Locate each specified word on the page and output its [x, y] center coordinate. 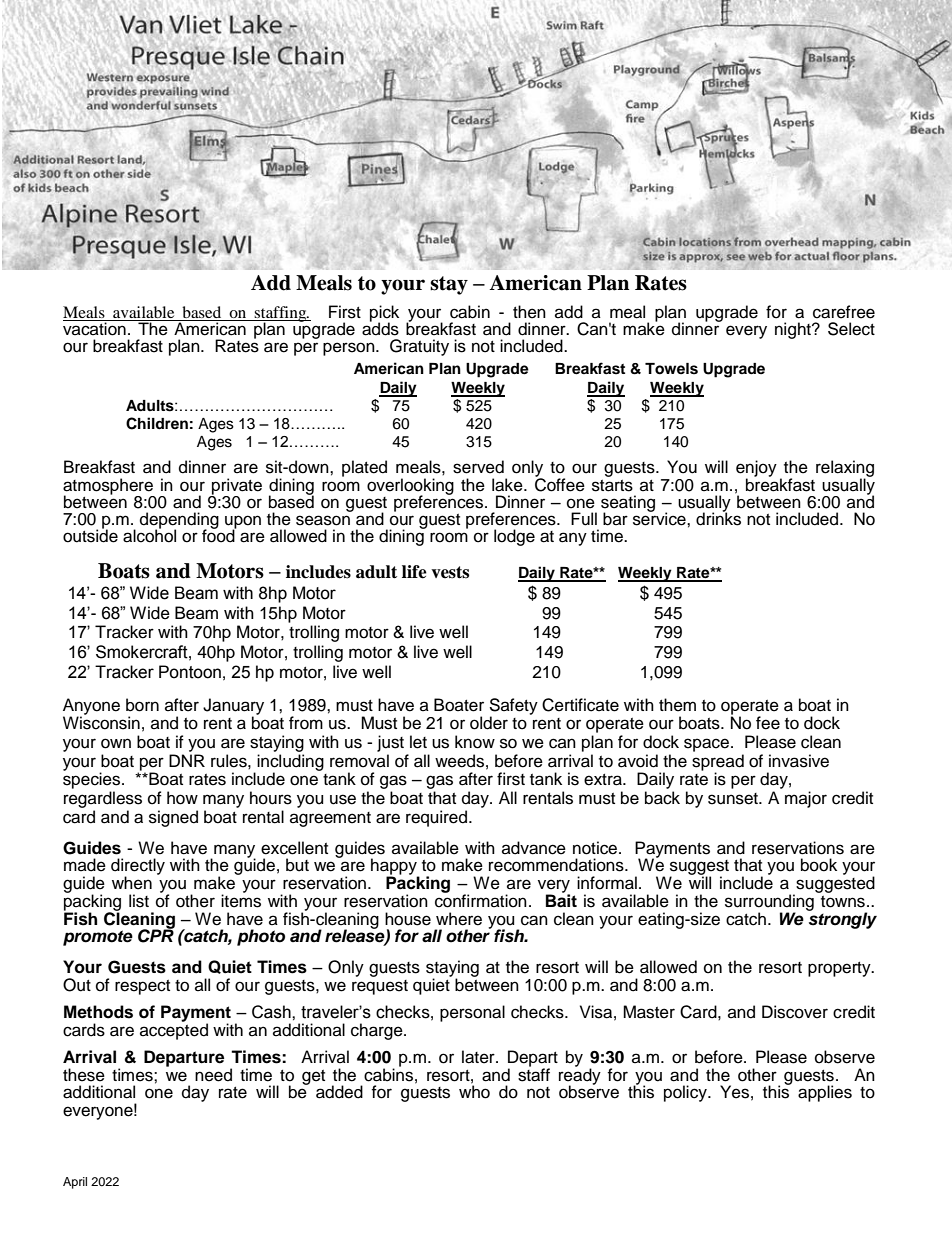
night [794, 330]
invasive [799, 761]
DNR [187, 760]
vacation [95, 328]
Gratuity [419, 347]
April [75, 1183]
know [475, 742]
